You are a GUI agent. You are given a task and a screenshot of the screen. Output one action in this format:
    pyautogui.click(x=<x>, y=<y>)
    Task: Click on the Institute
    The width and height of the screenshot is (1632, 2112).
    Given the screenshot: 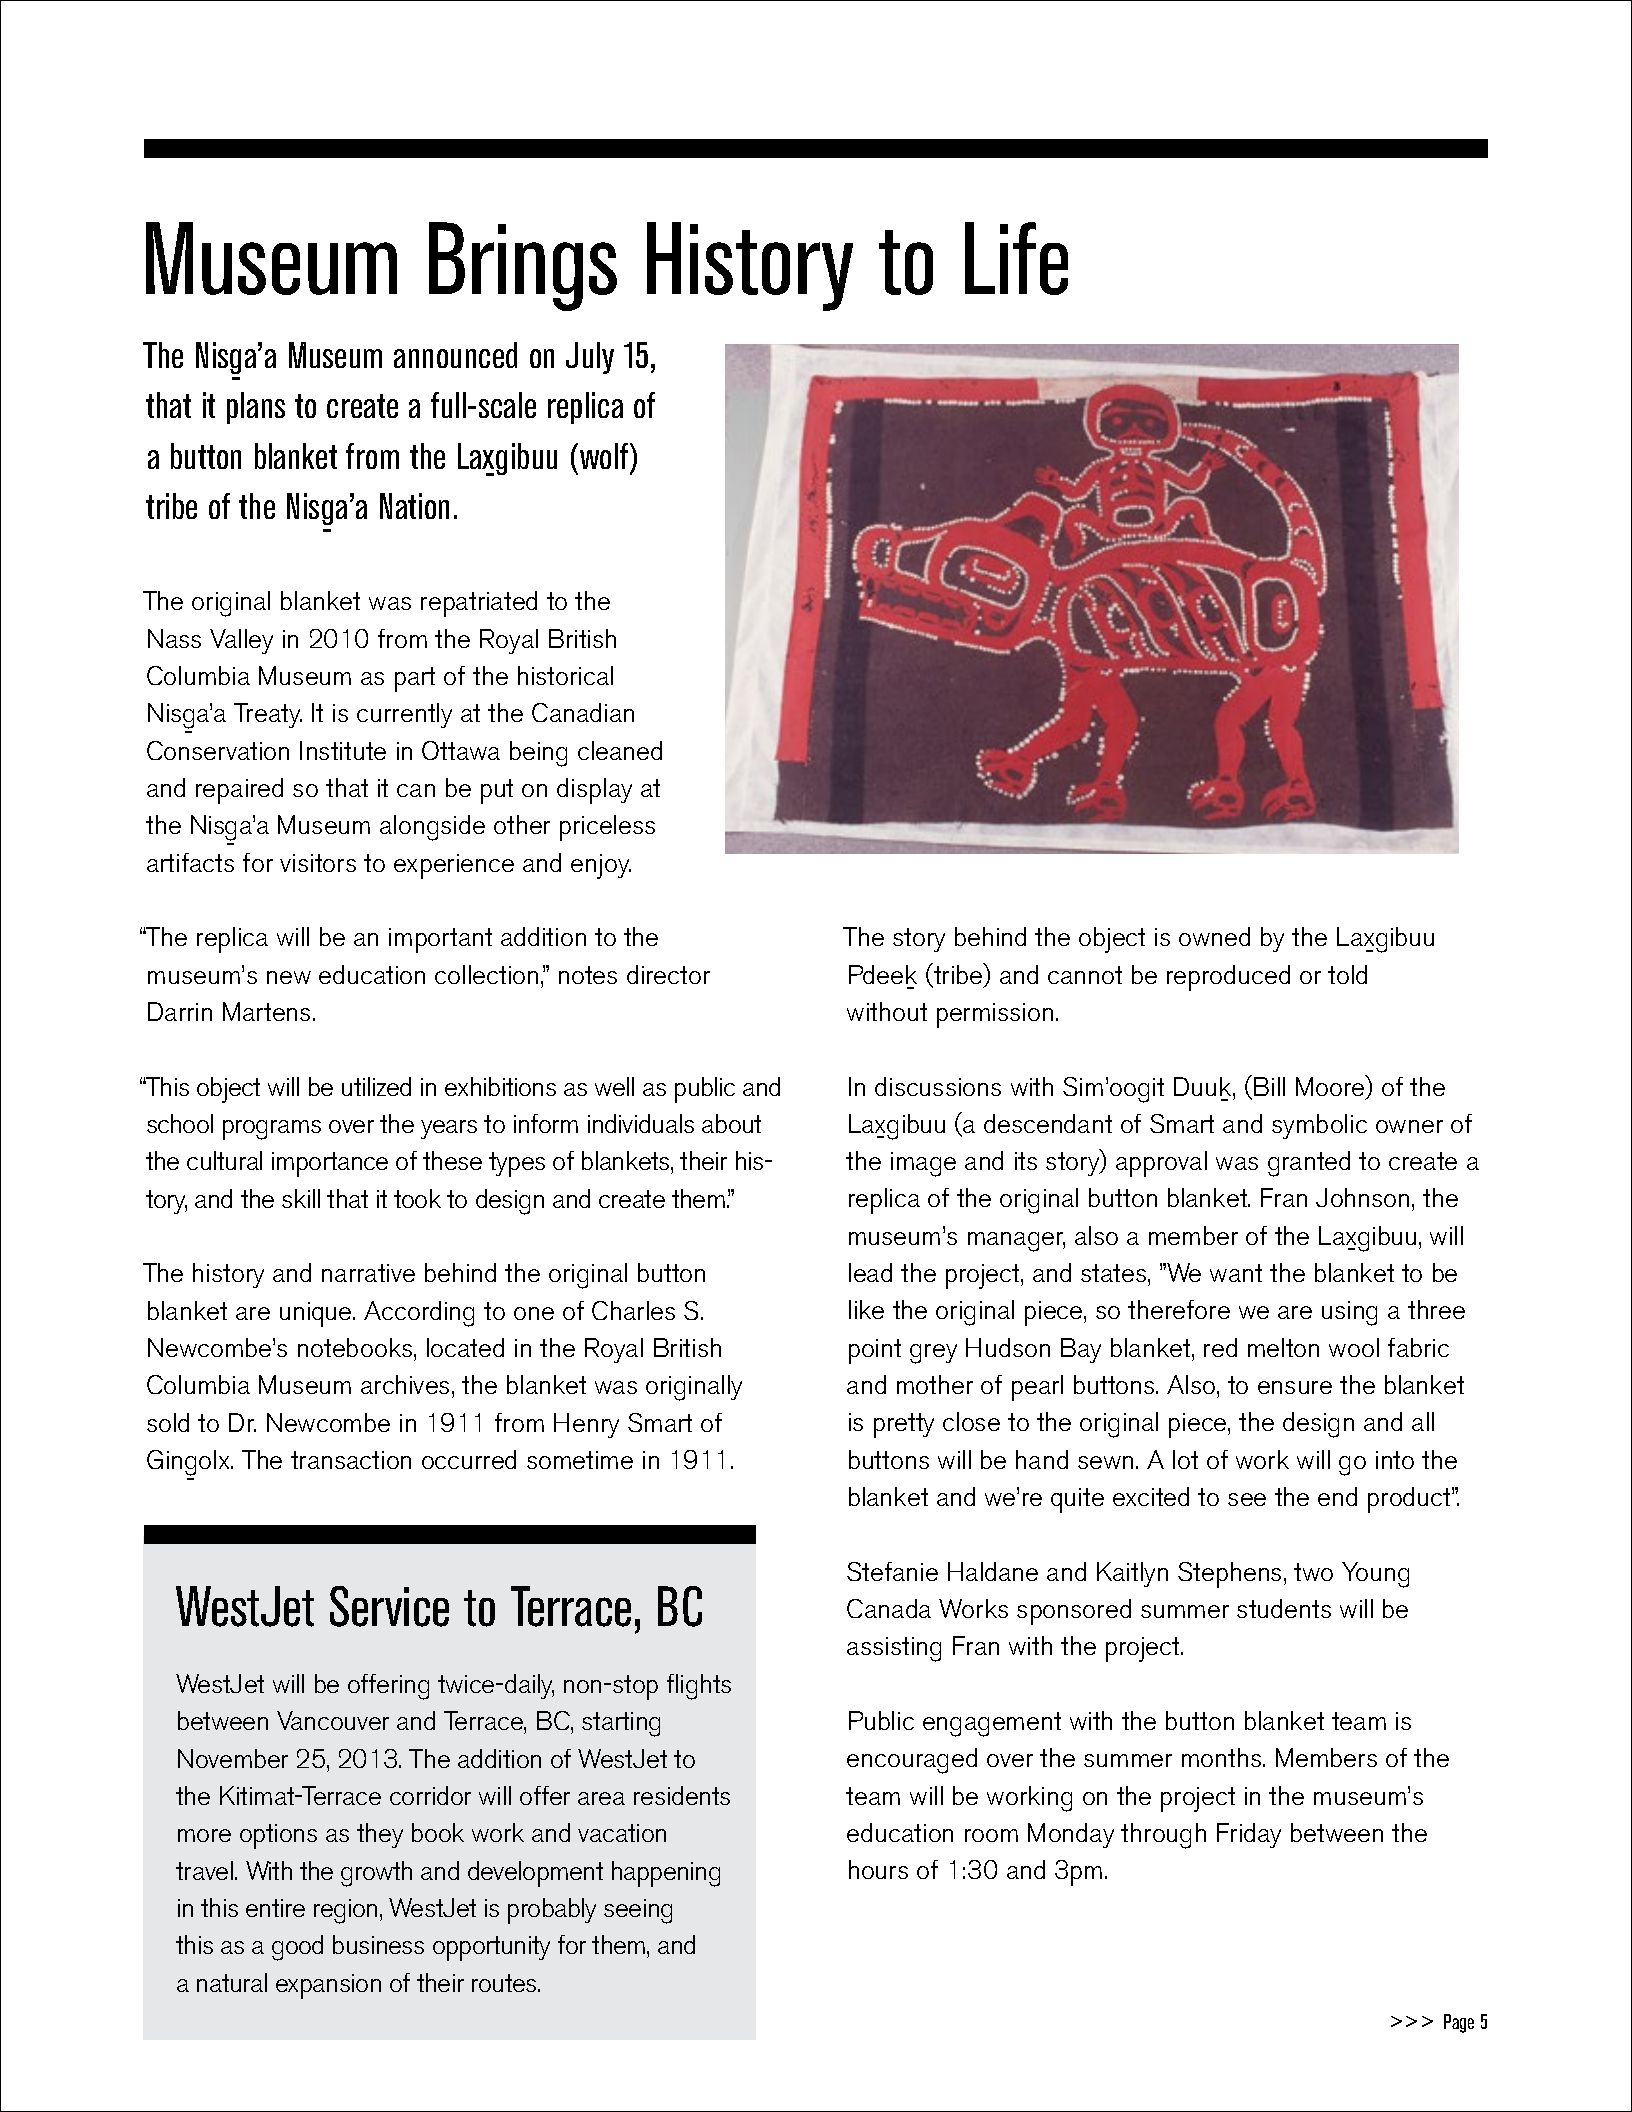 What is the action you would take?
    pyautogui.click(x=343, y=750)
